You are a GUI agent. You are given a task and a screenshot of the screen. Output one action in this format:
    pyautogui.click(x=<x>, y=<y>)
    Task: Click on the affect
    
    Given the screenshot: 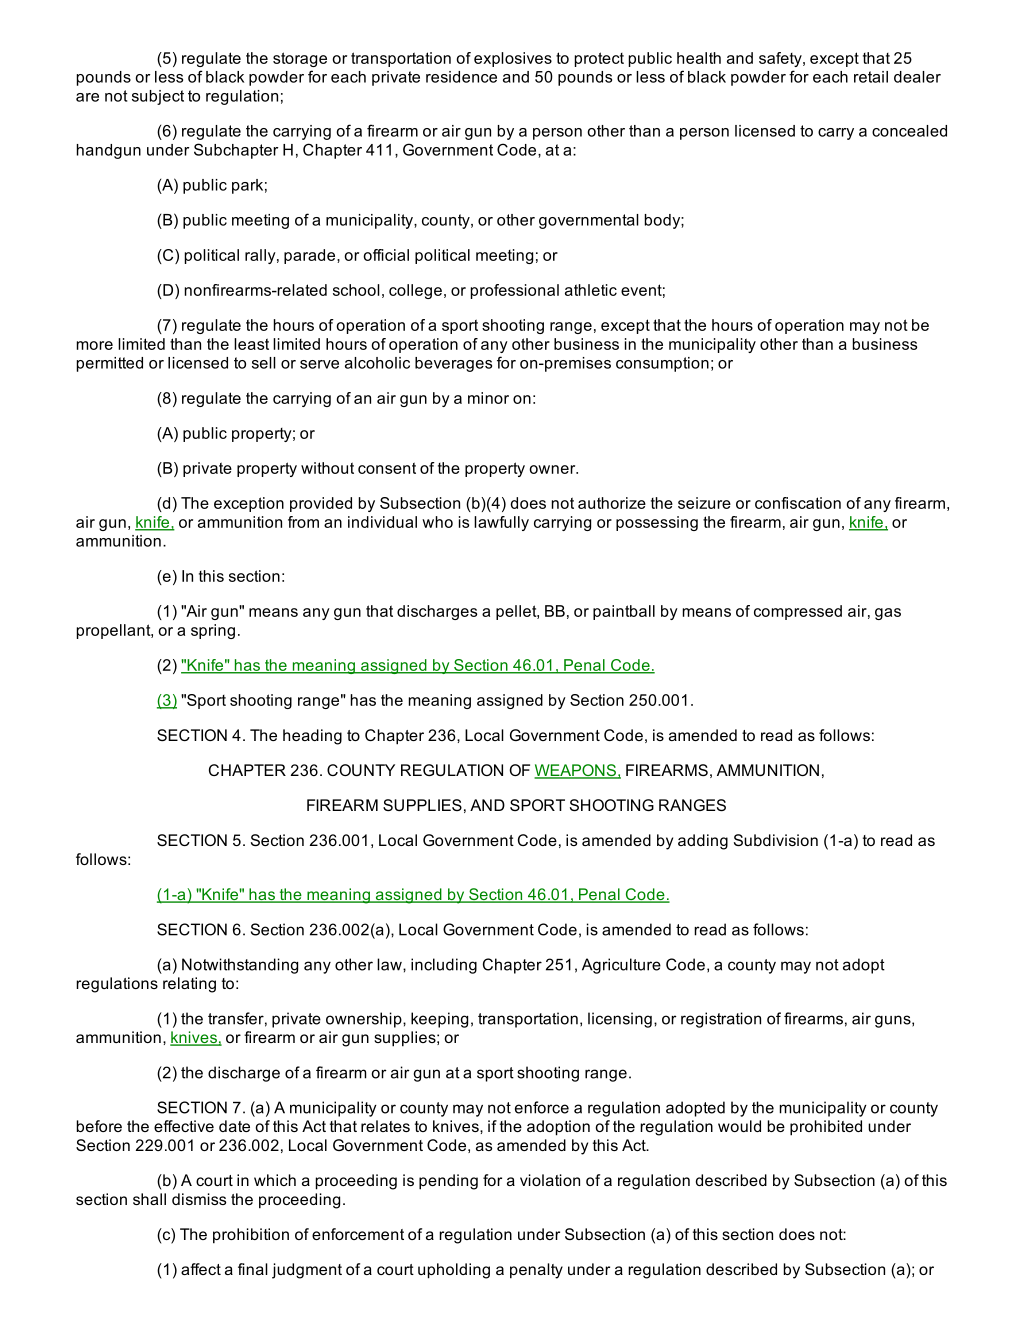 What is the action you would take?
    pyautogui.click(x=201, y=1269)
